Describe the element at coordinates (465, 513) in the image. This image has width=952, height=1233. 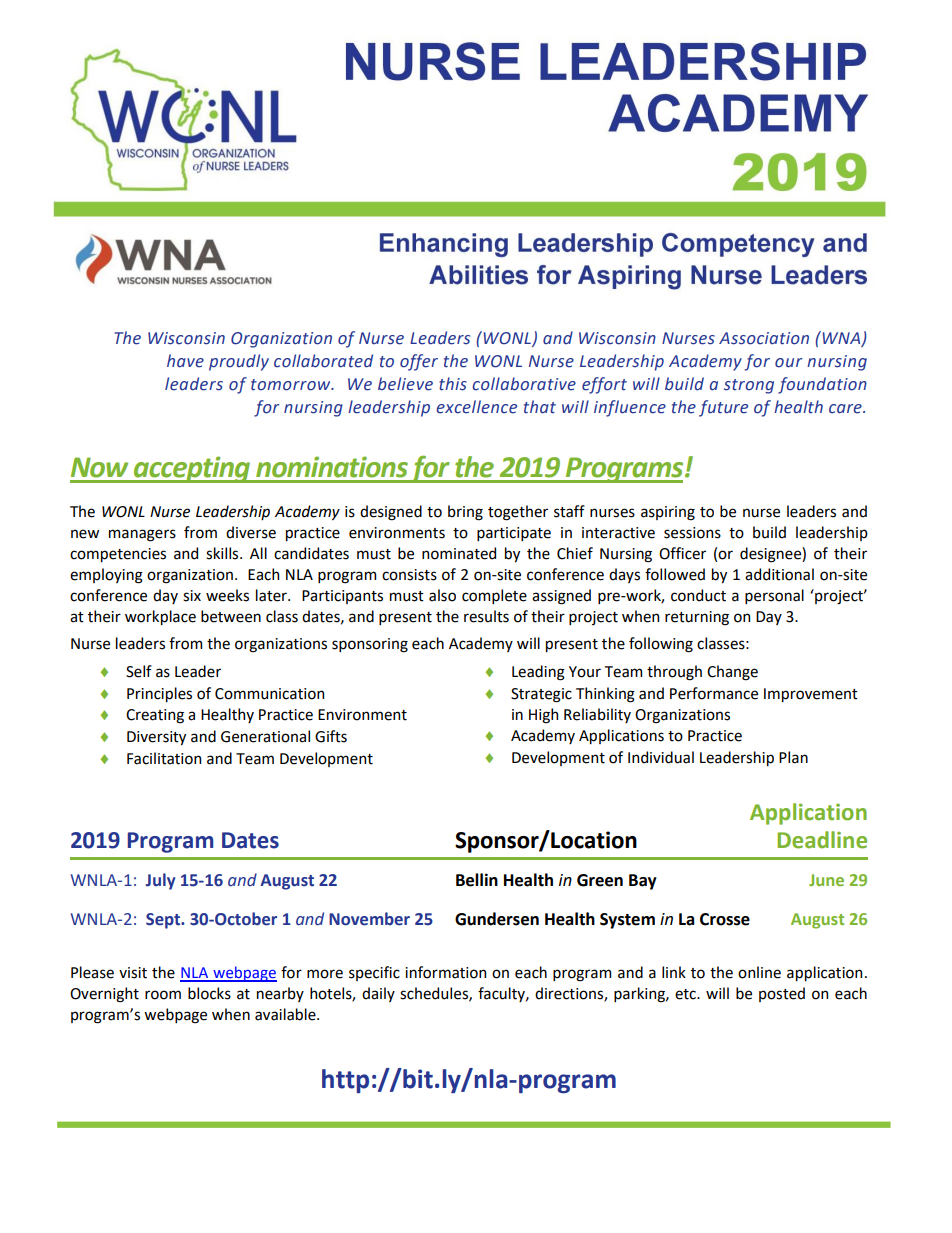
I see `bring` at that location.
